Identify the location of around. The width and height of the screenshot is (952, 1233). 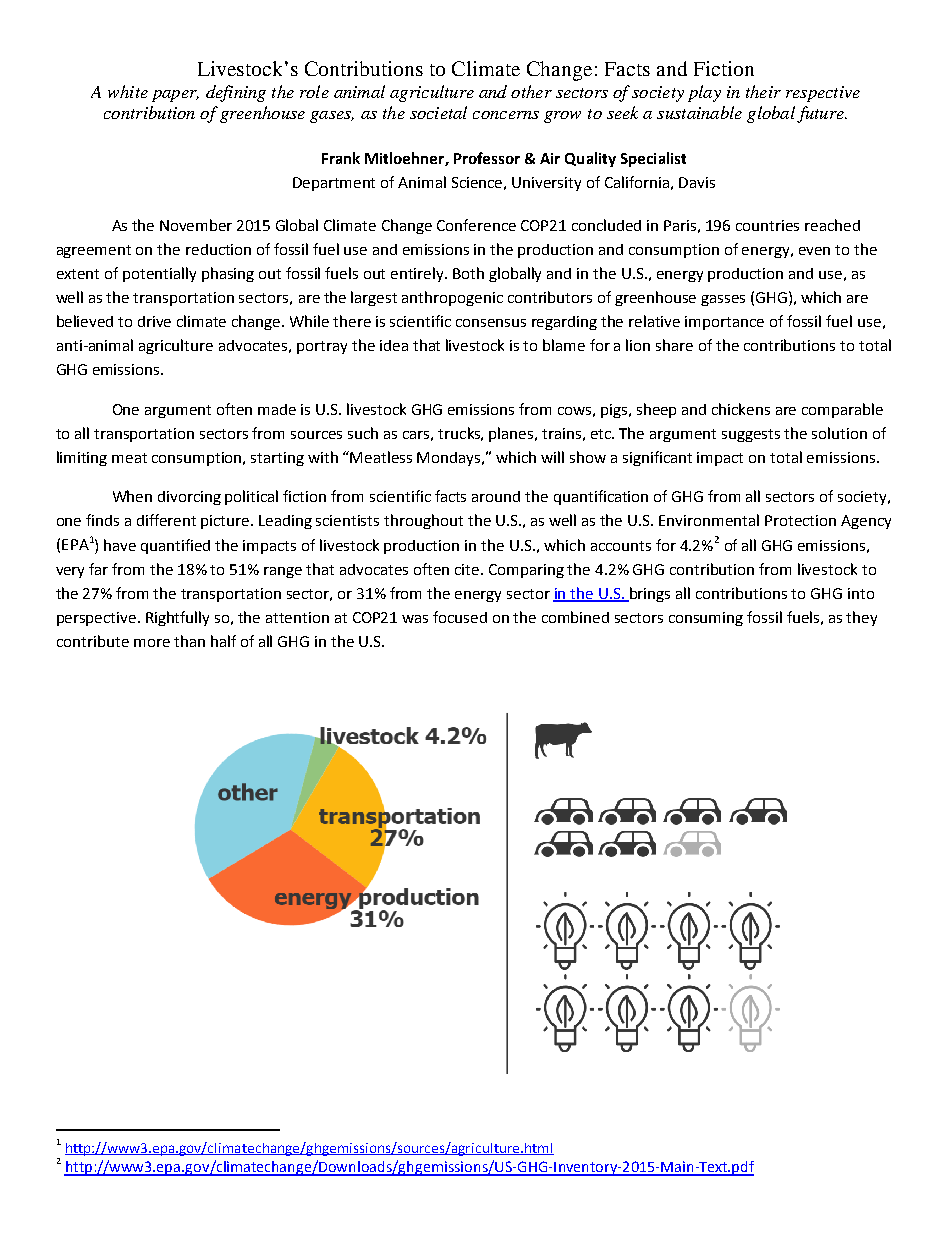
(496, 496).
